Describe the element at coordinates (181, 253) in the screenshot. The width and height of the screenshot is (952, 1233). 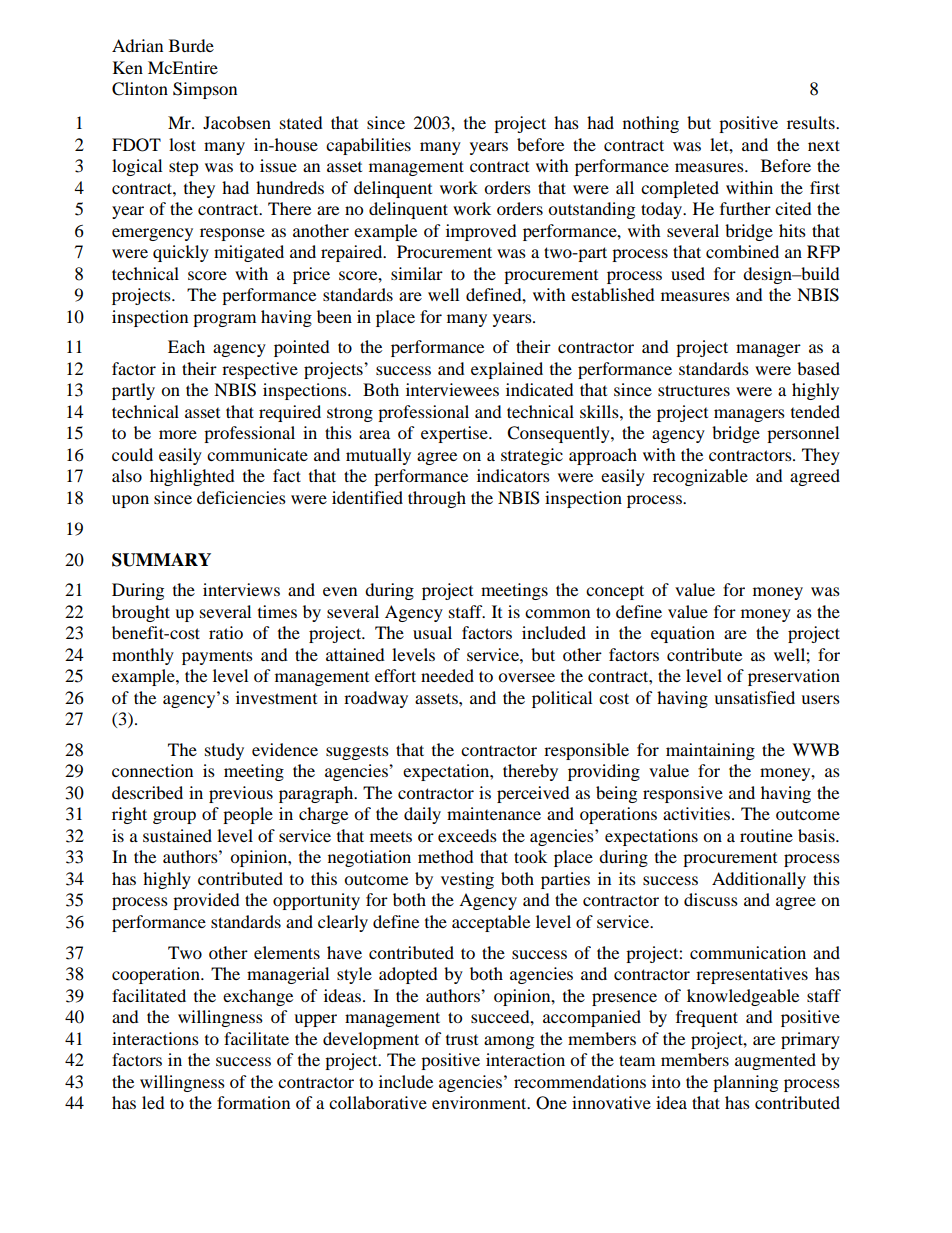
I see `quickly` at that location.
